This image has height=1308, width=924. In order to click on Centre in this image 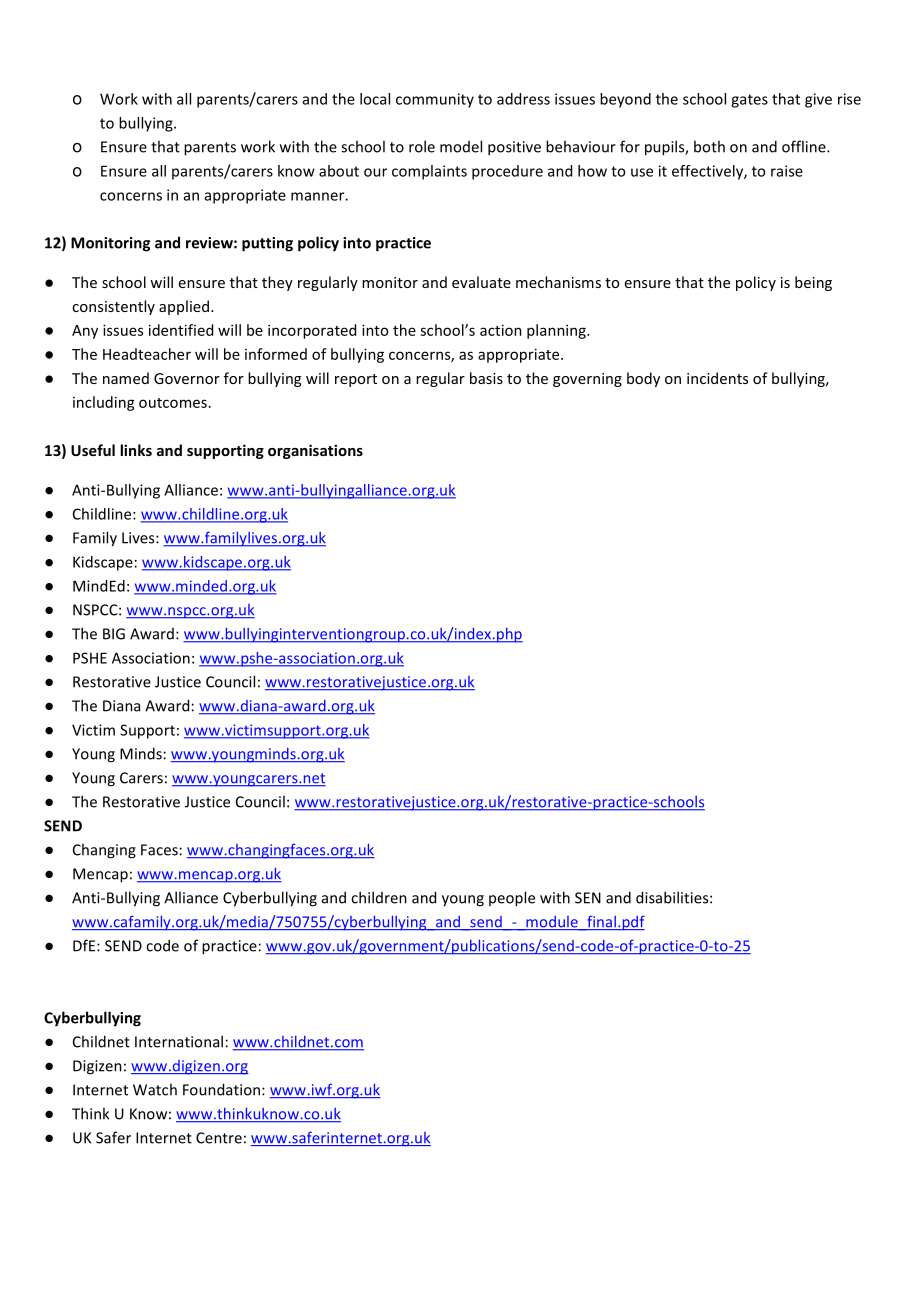, I will do `click(219, 1138)`.
